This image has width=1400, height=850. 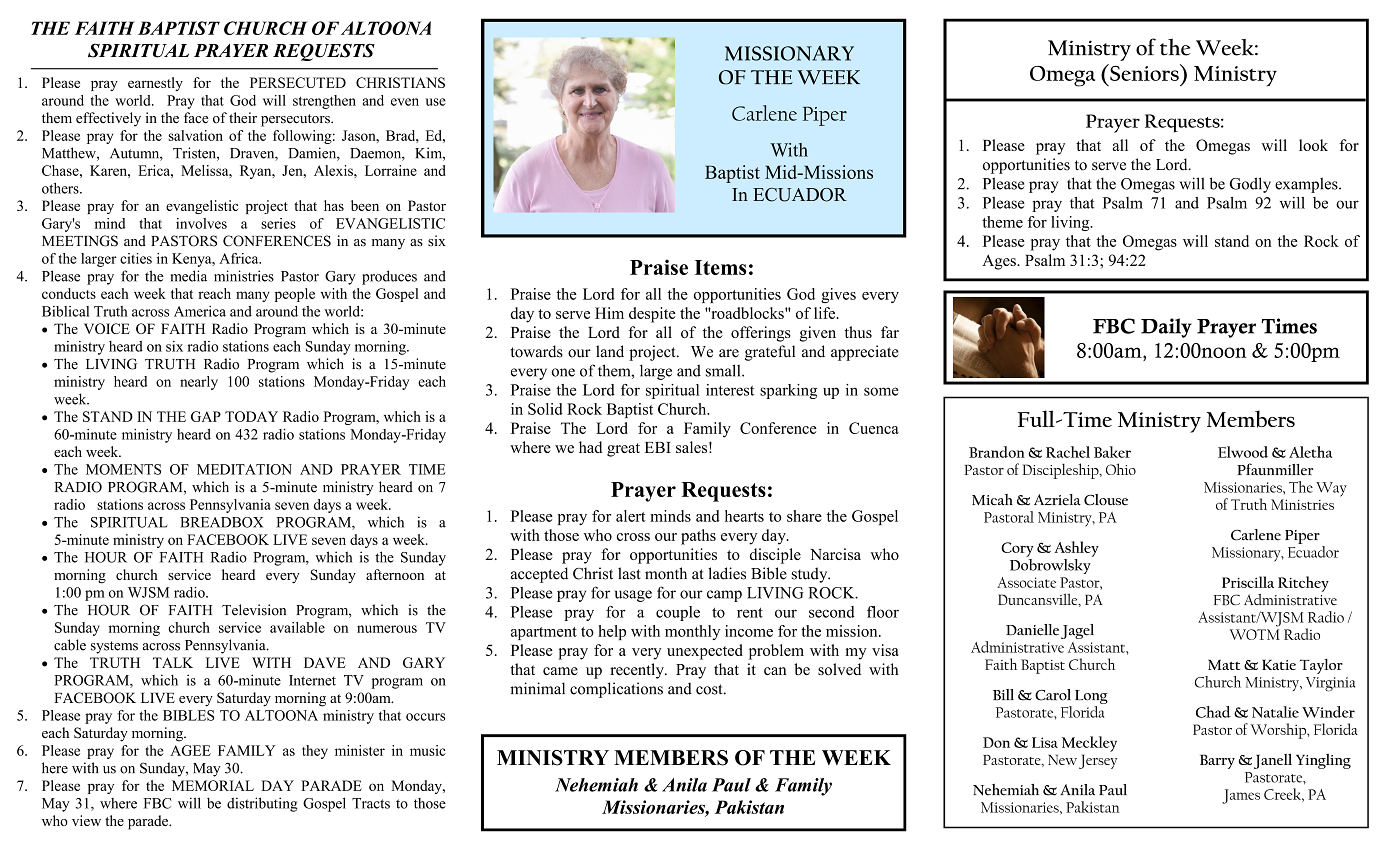 I want to click on strengthen, so click(x=324, y=102).
